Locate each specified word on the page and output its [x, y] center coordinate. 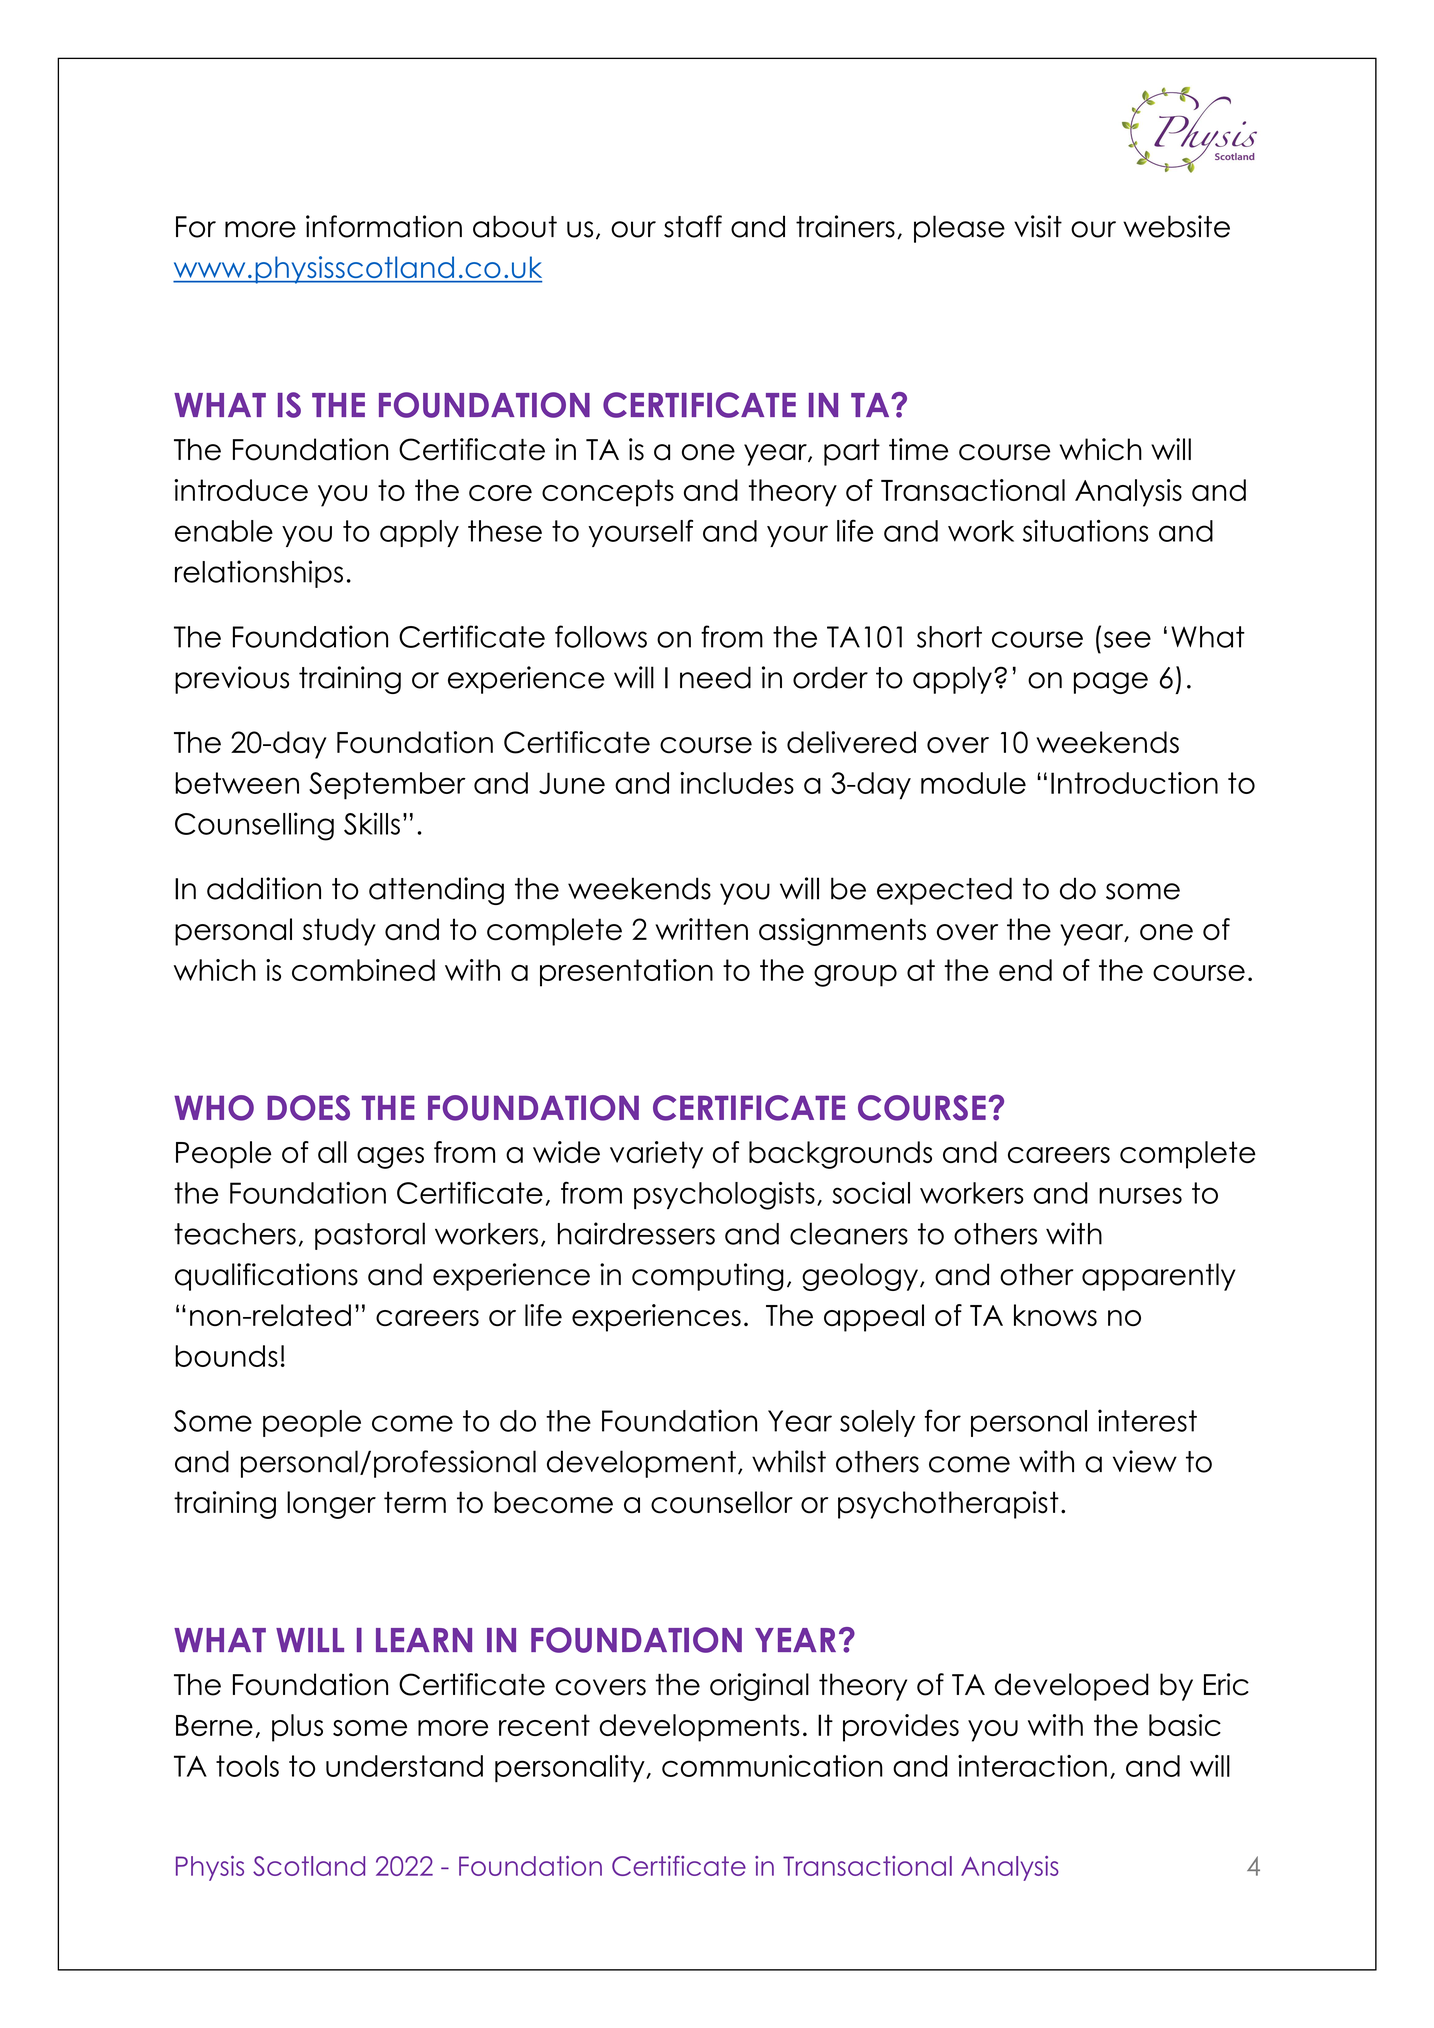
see [1127, 639]
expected [944, 891]
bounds [226, 1356]
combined [363, 970]
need [715, 677]
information [384, 226]
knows [1055, 1315]
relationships [259, 574]
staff [693, 226]
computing [708, 1277]
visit [1038, 226]
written [701, 929]
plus [297, 1728]
